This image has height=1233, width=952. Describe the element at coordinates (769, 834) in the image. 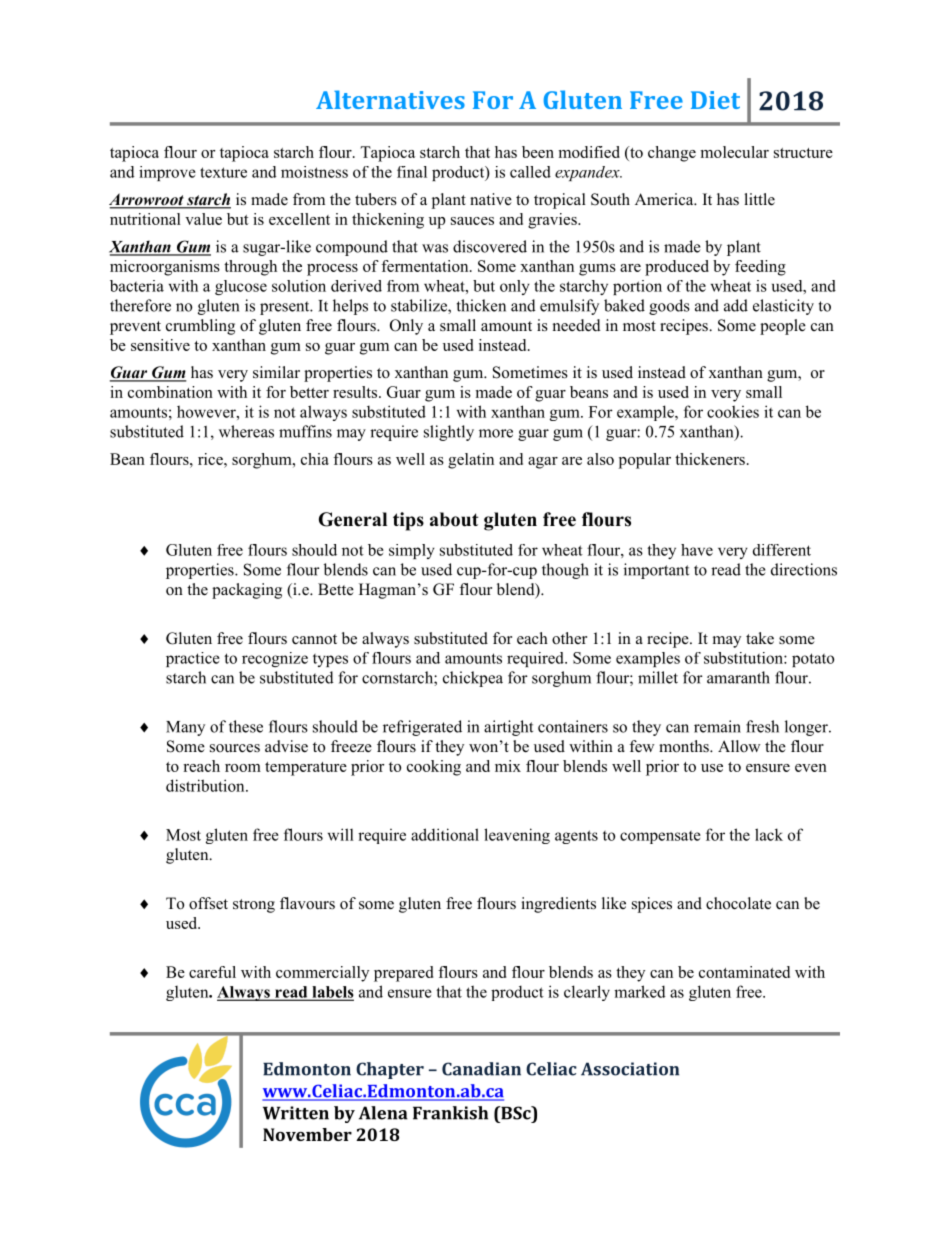

I see `lack` at that location.
